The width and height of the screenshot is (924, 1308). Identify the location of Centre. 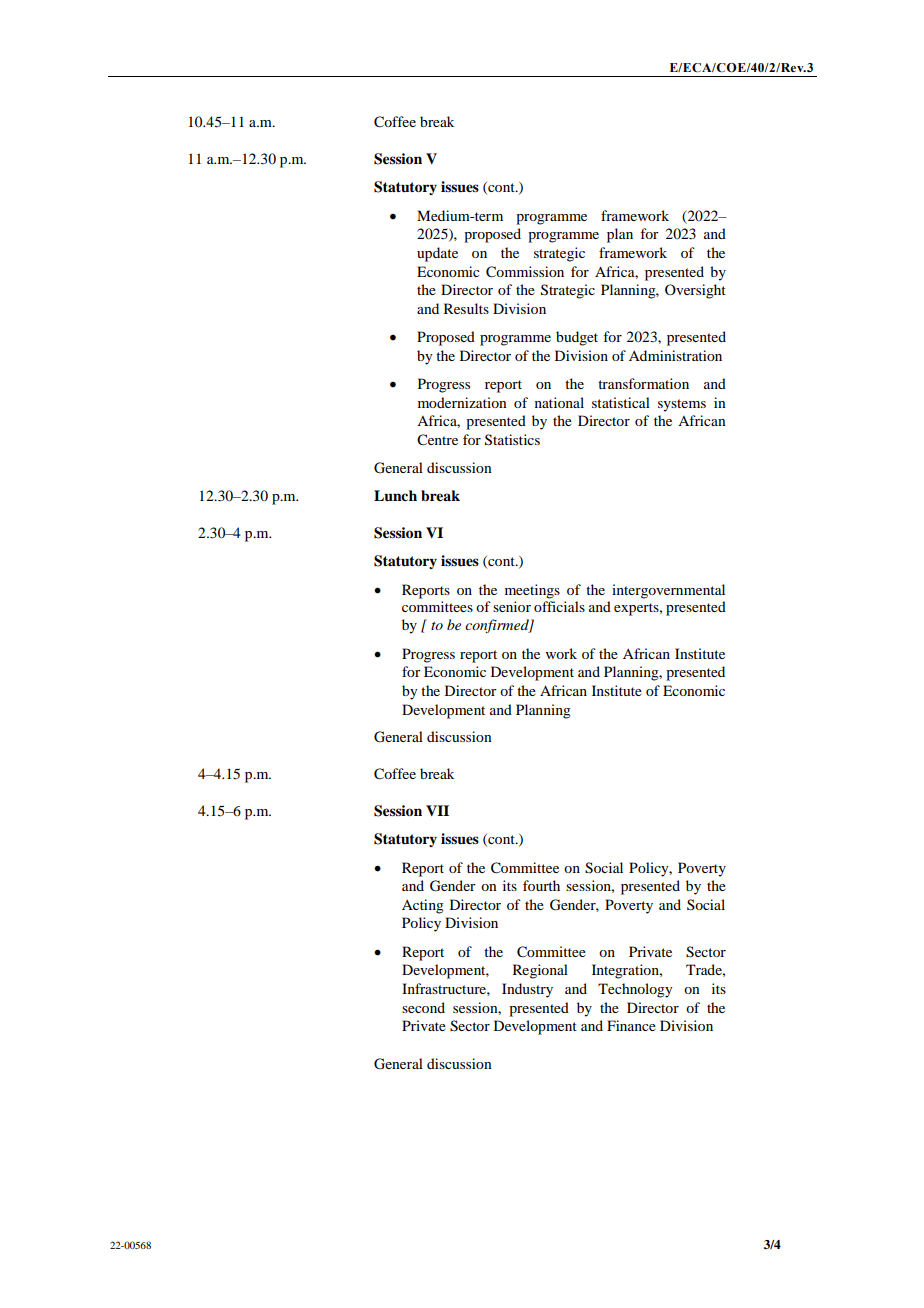
(437, 440).
